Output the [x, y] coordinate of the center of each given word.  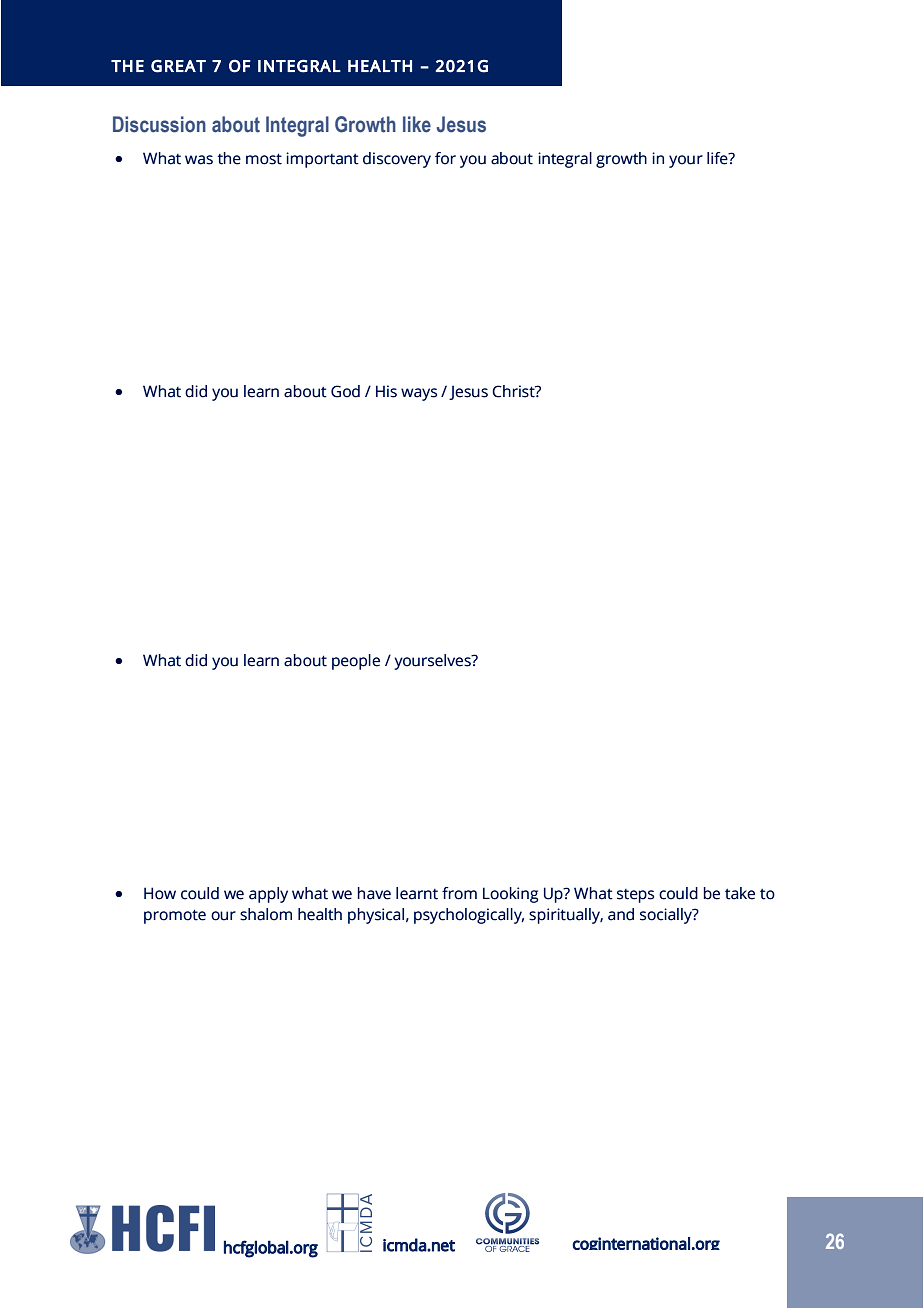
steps [635, 896]
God [345, 391]
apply [268, 895]
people [356, 662]
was [199, 160]
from [459, 893]
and [621, 914]
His [386, 391]
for [445, 158]
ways [419, 394]
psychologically [469, 916]
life [718, 158]
